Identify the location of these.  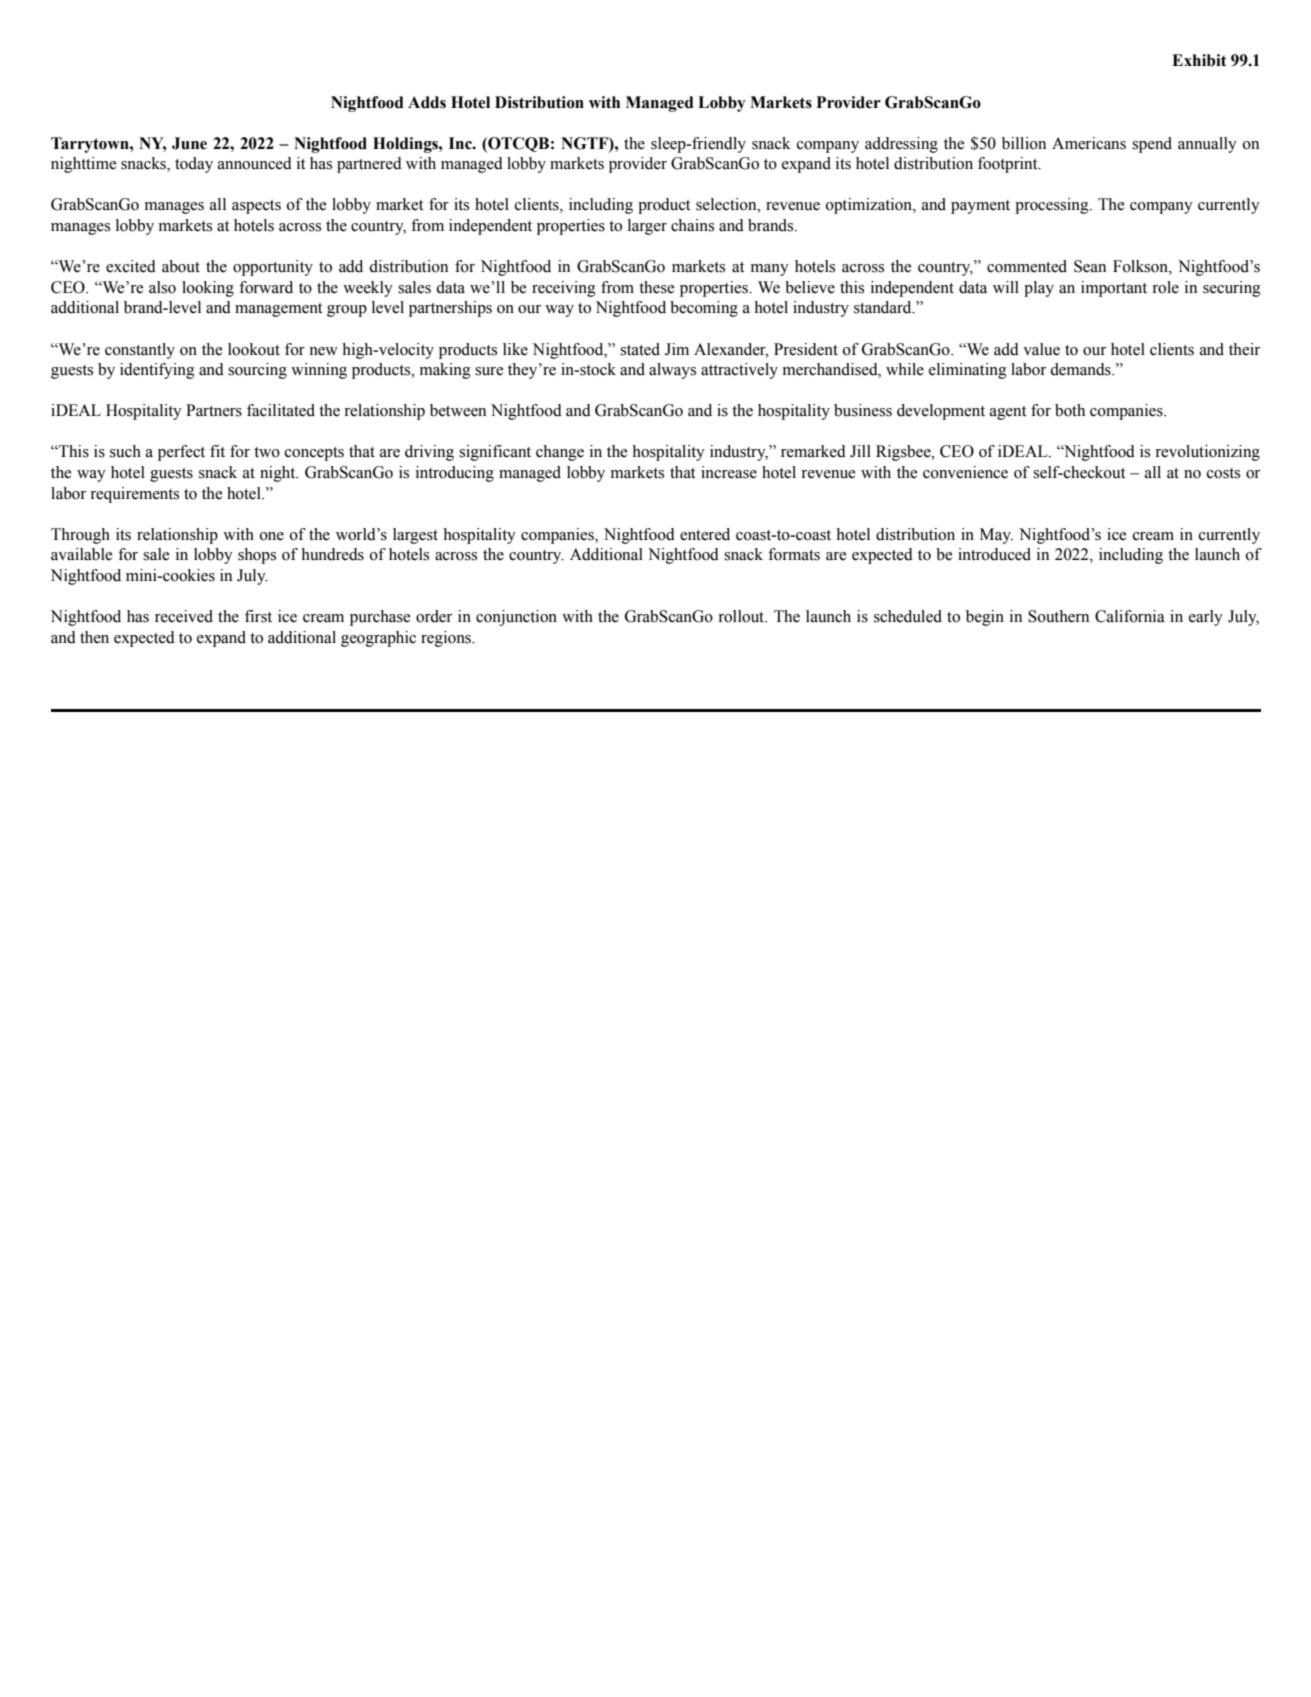
(656, 287).
